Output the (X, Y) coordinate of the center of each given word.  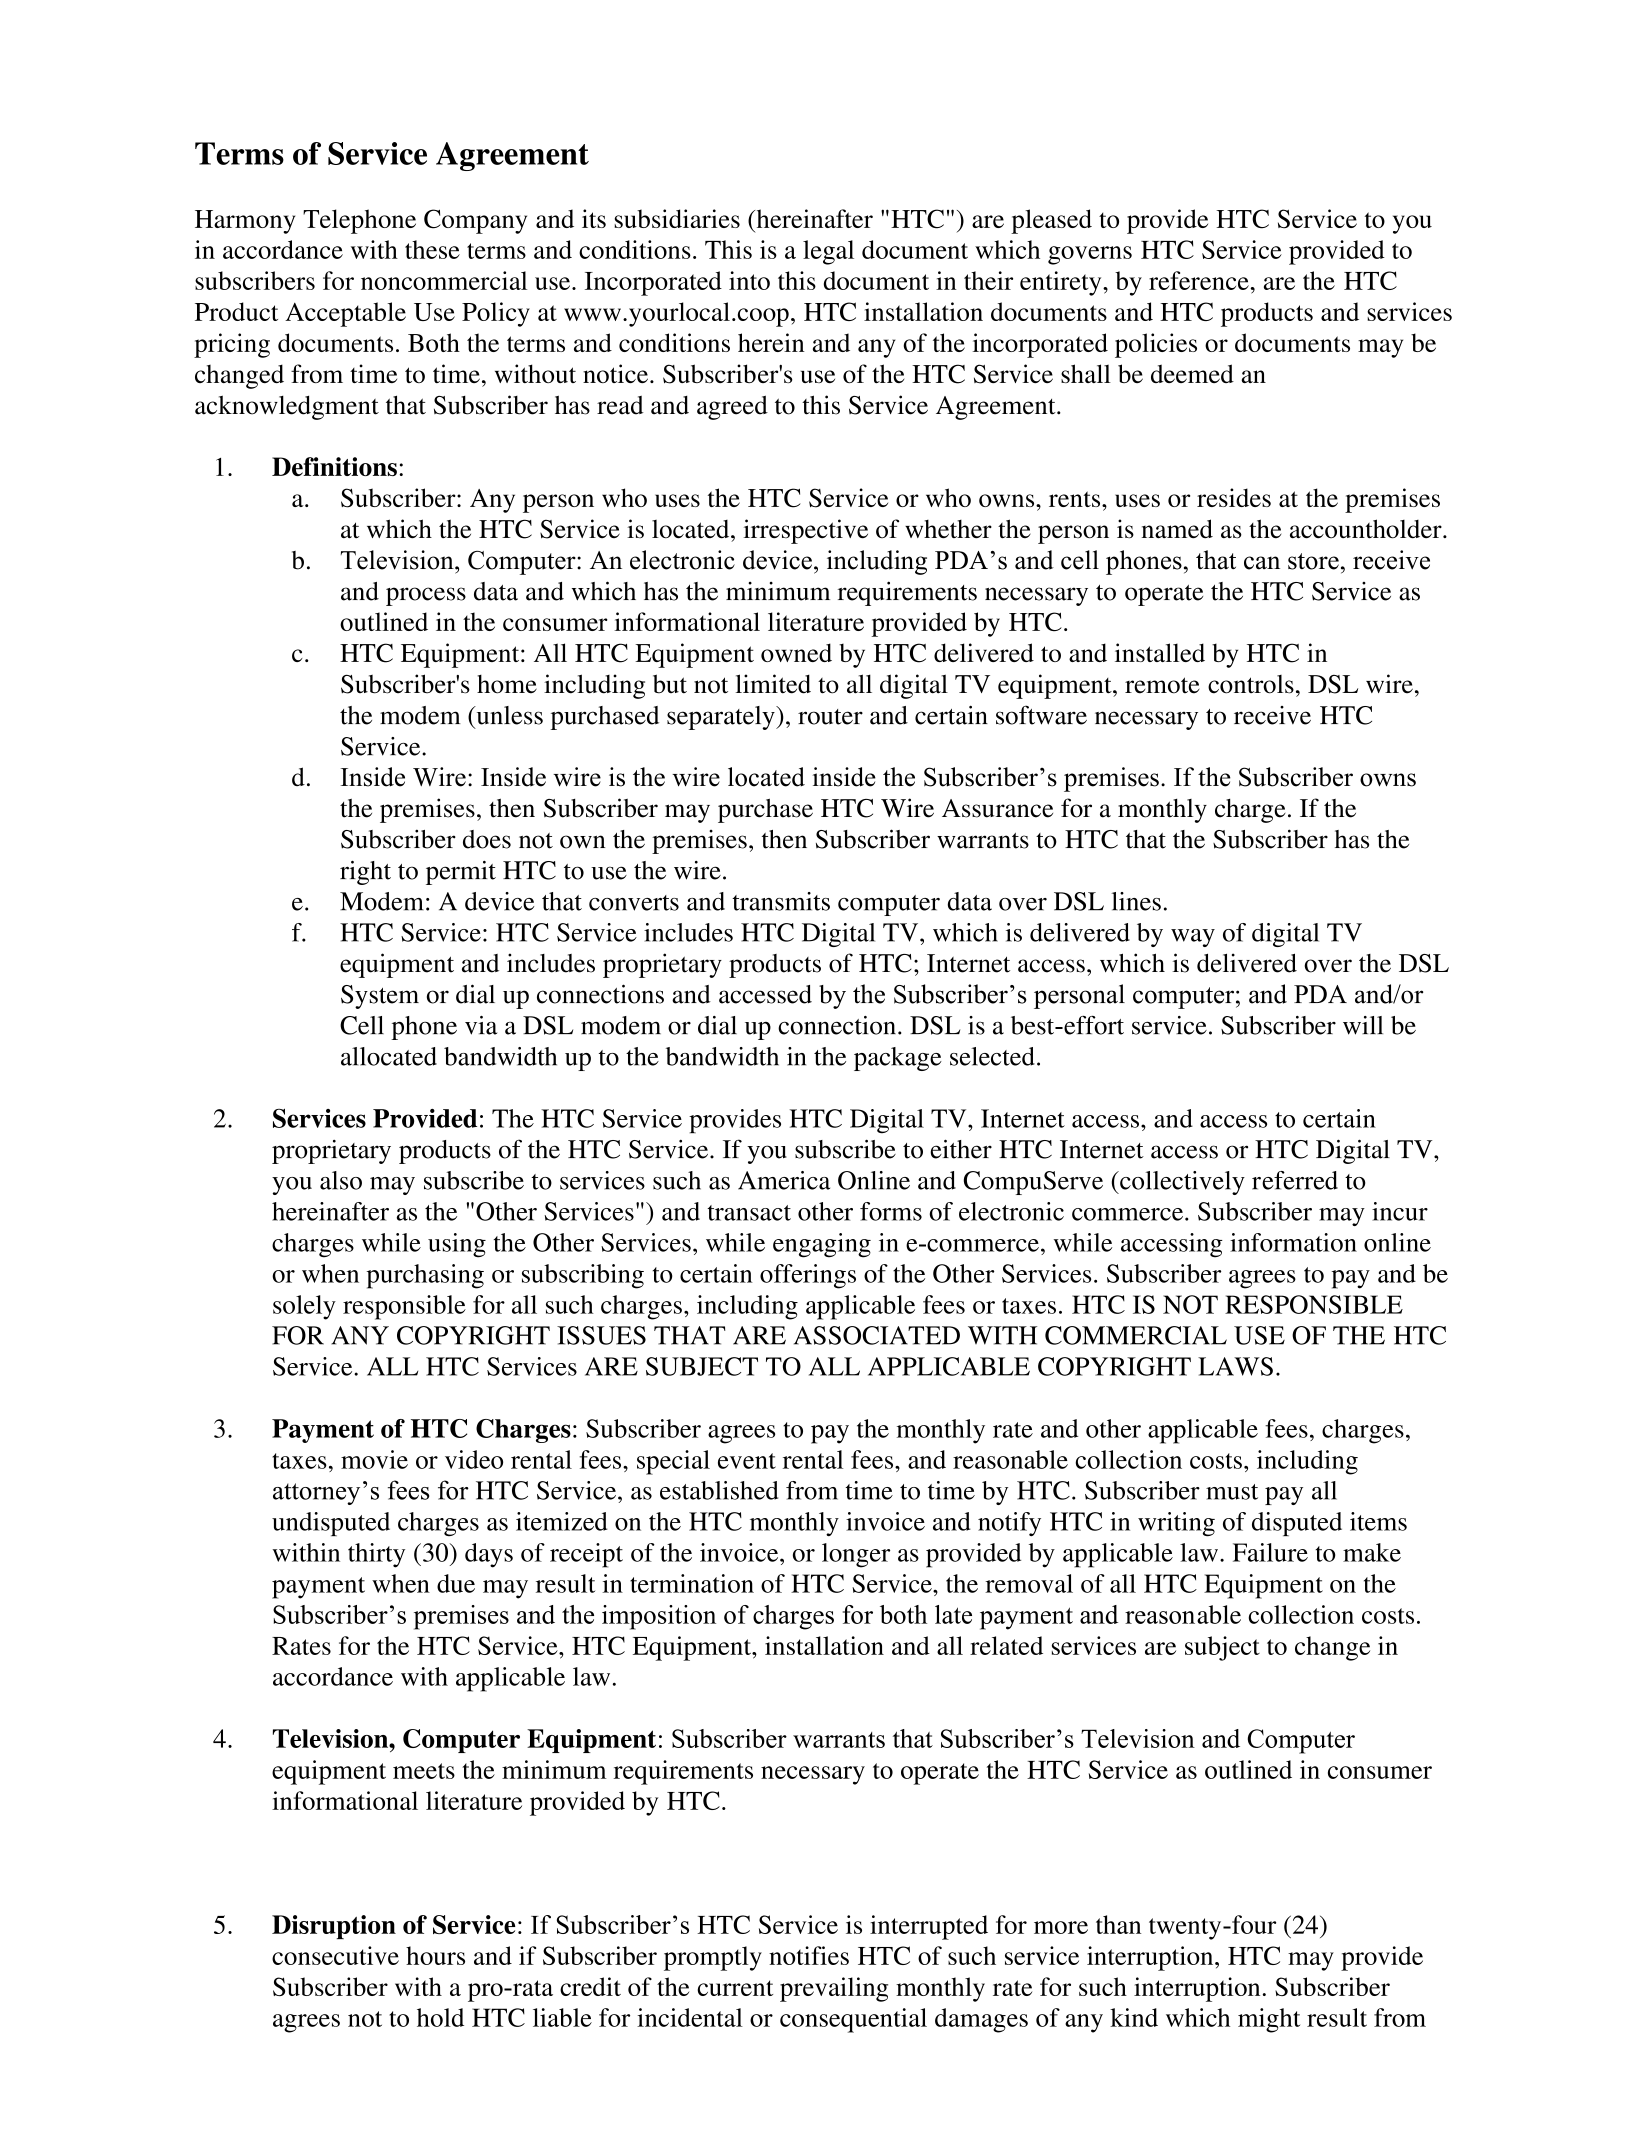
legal (828, 252)
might (1269, 2020)
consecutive (335, 1955)
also (341, 1180)
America (784, 1180)
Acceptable (345, 314)
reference (1200, 280)
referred (1295, 1180)
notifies (809, 1955)
